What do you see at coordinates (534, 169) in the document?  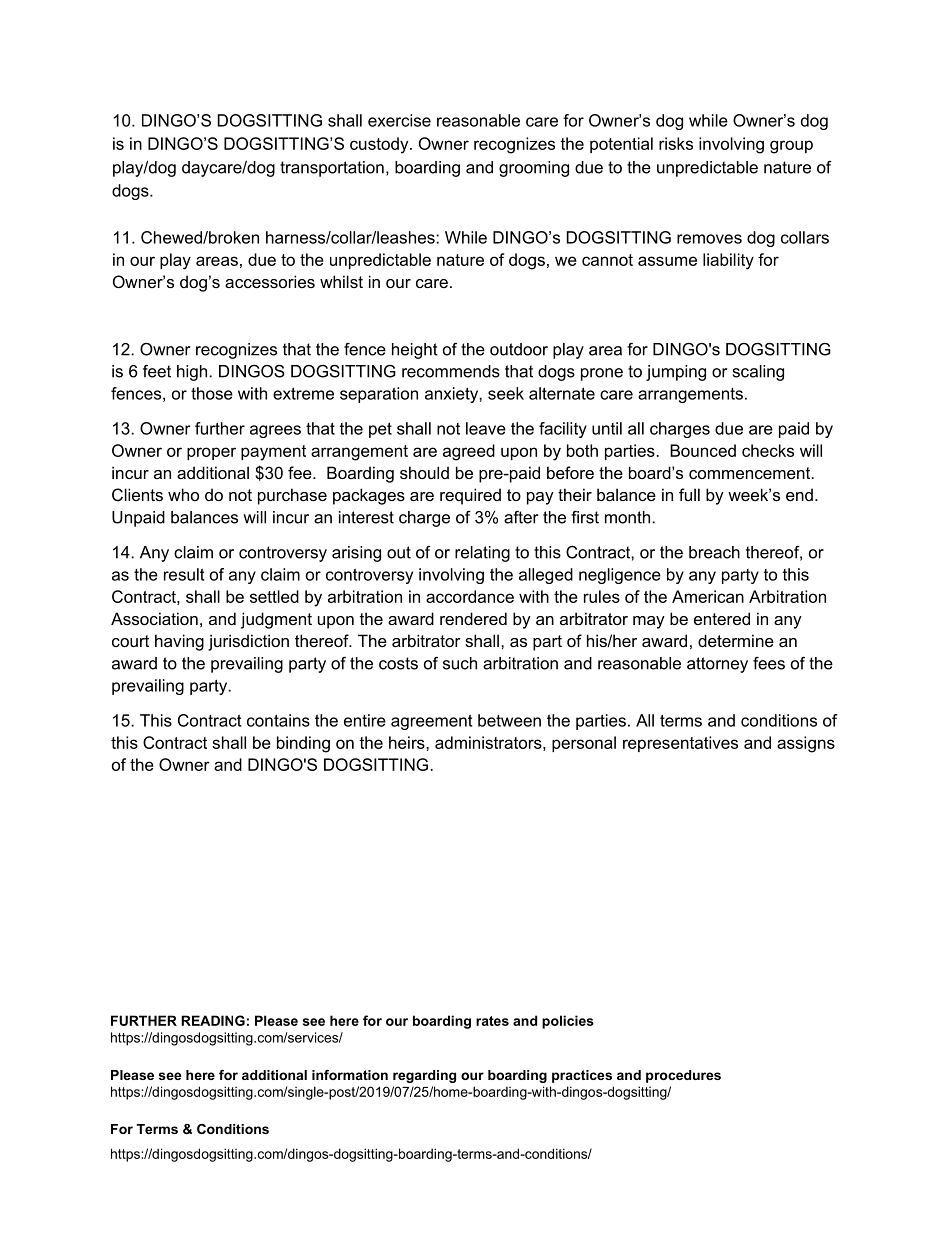 I see `grooming` at bounding box center [534, 169].
